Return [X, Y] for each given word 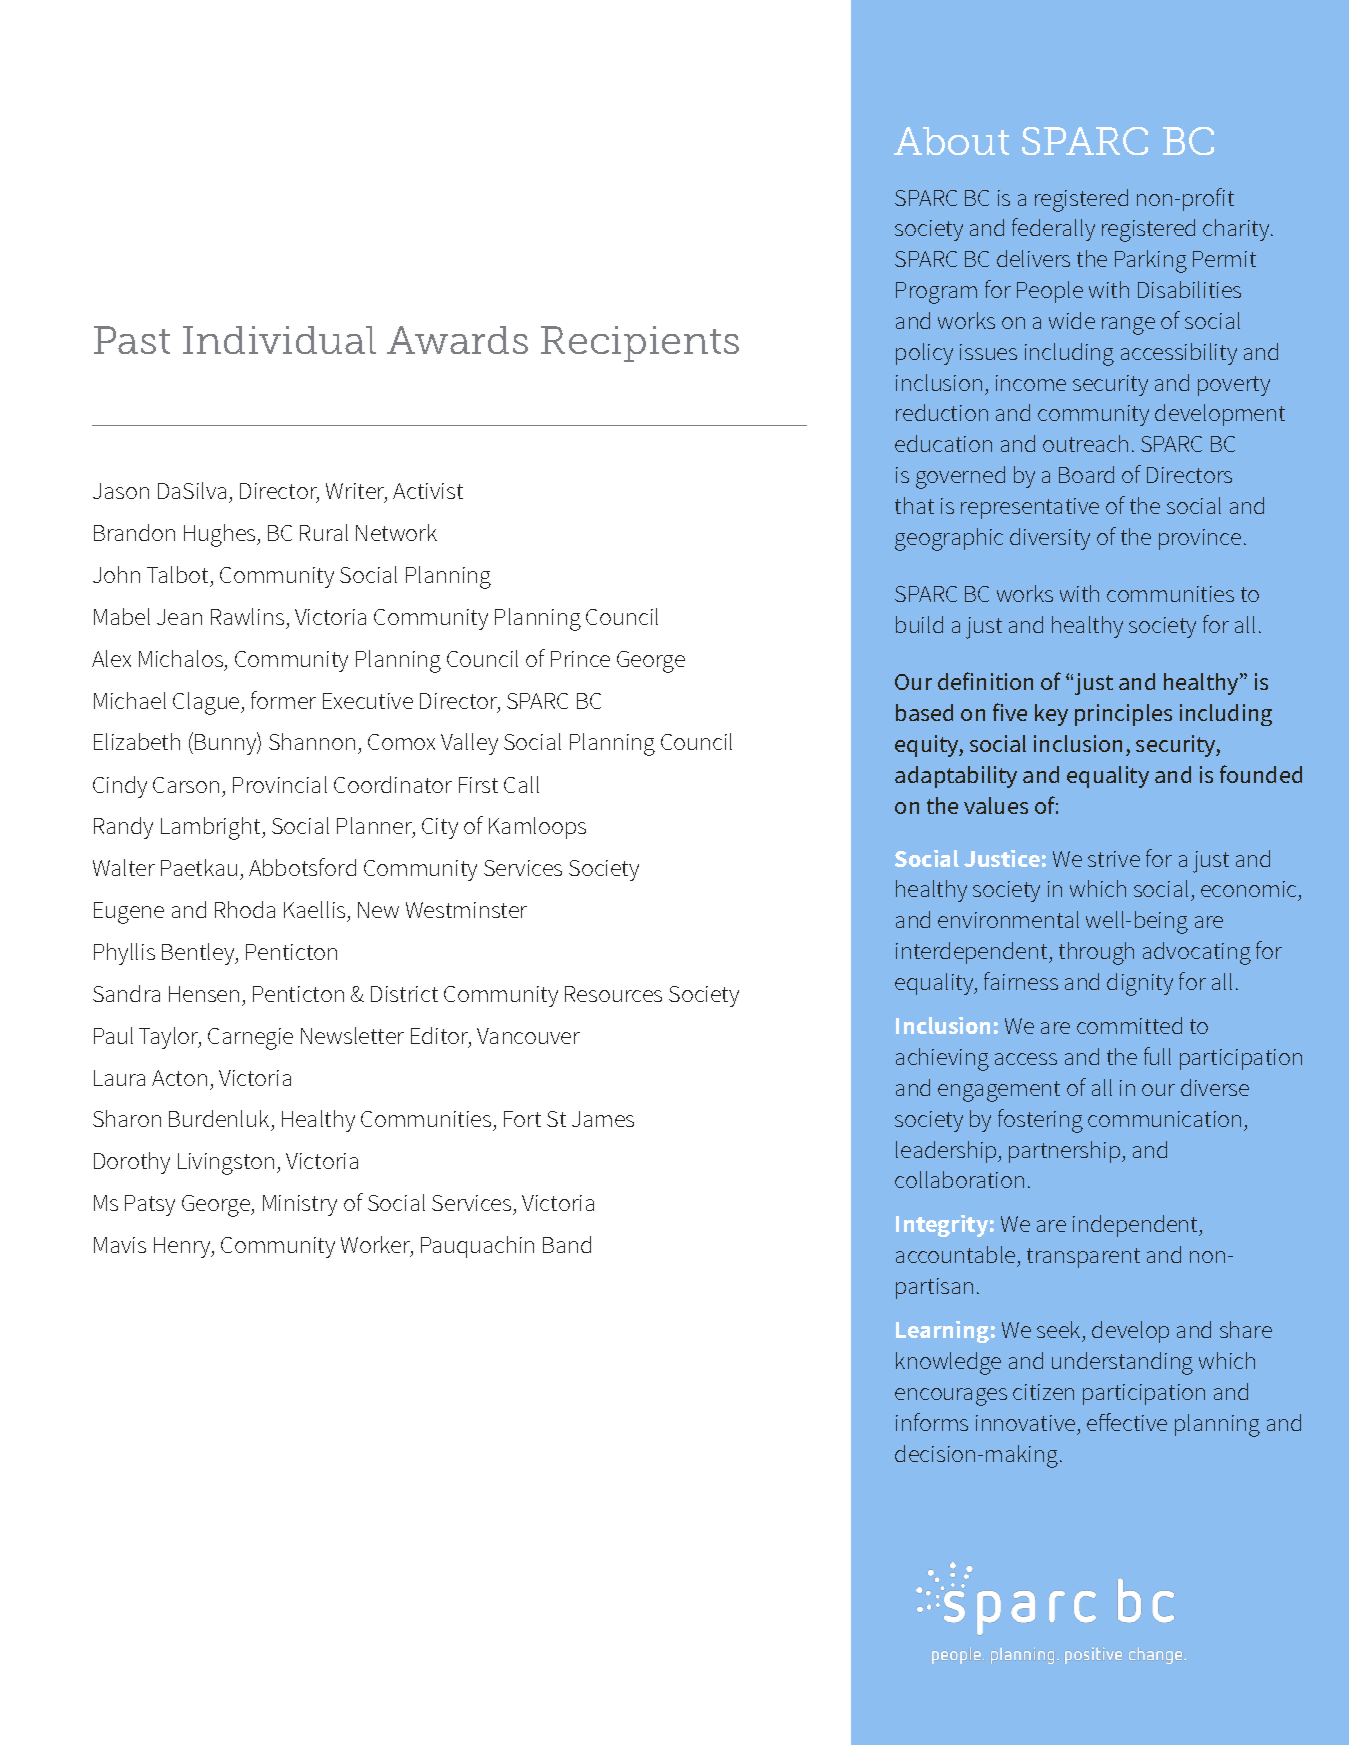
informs [932, 1422]
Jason [121, 491]
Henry [183, 1247]
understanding [1122, 1363]
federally [1053, 229]
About [951, 141]
